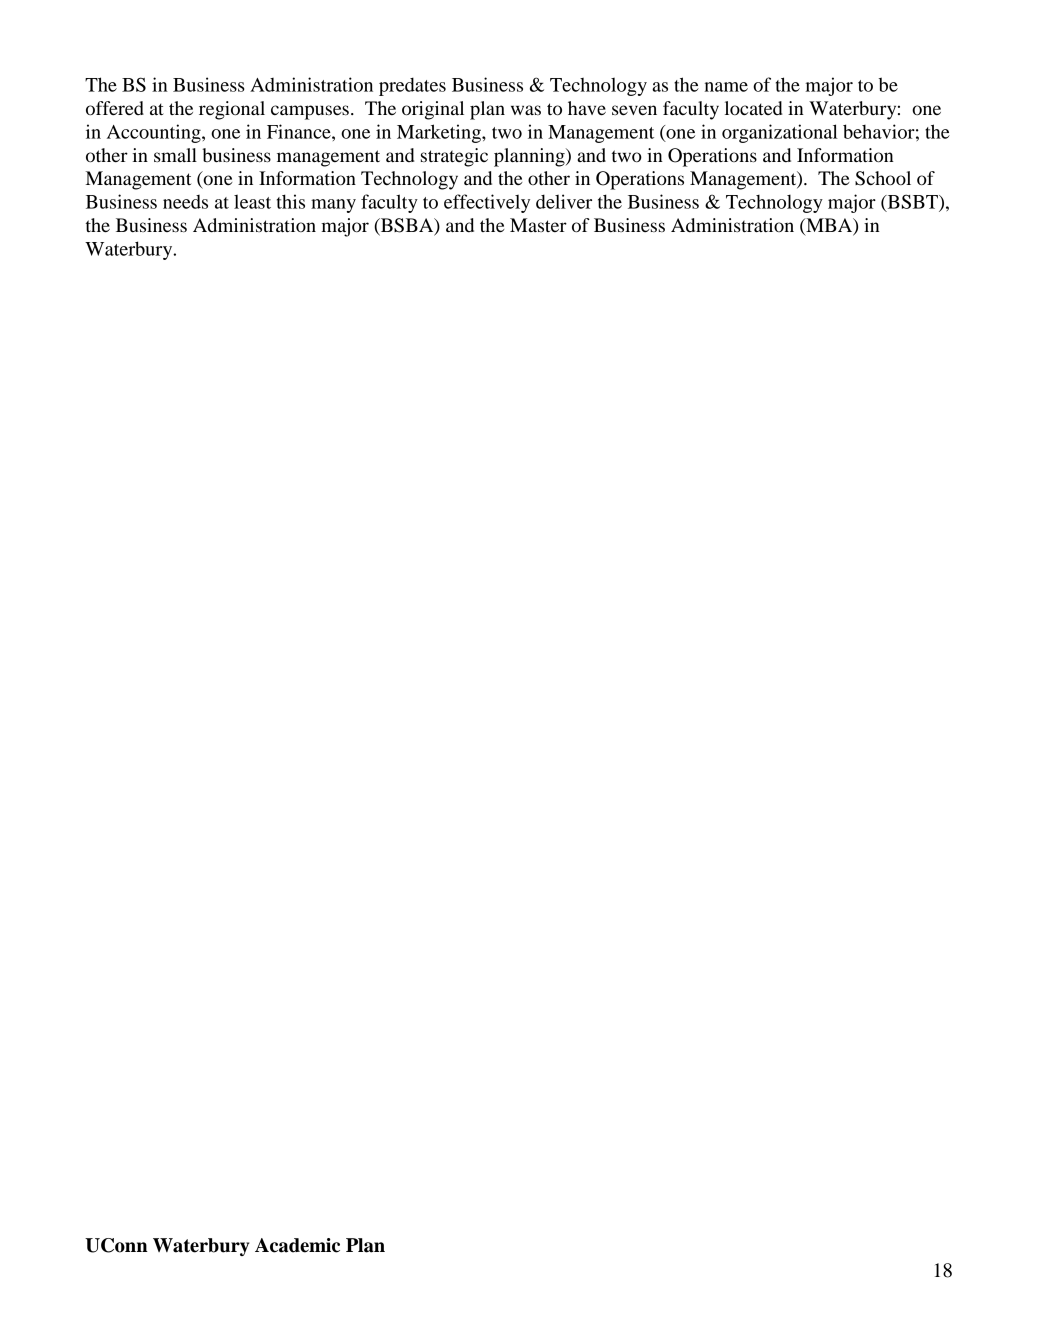 This screenshot has height=1343, width=1038. What do you see at coordinates (883, 178) in the screenshot?
I see `School` at bounding box center [883, 178].
